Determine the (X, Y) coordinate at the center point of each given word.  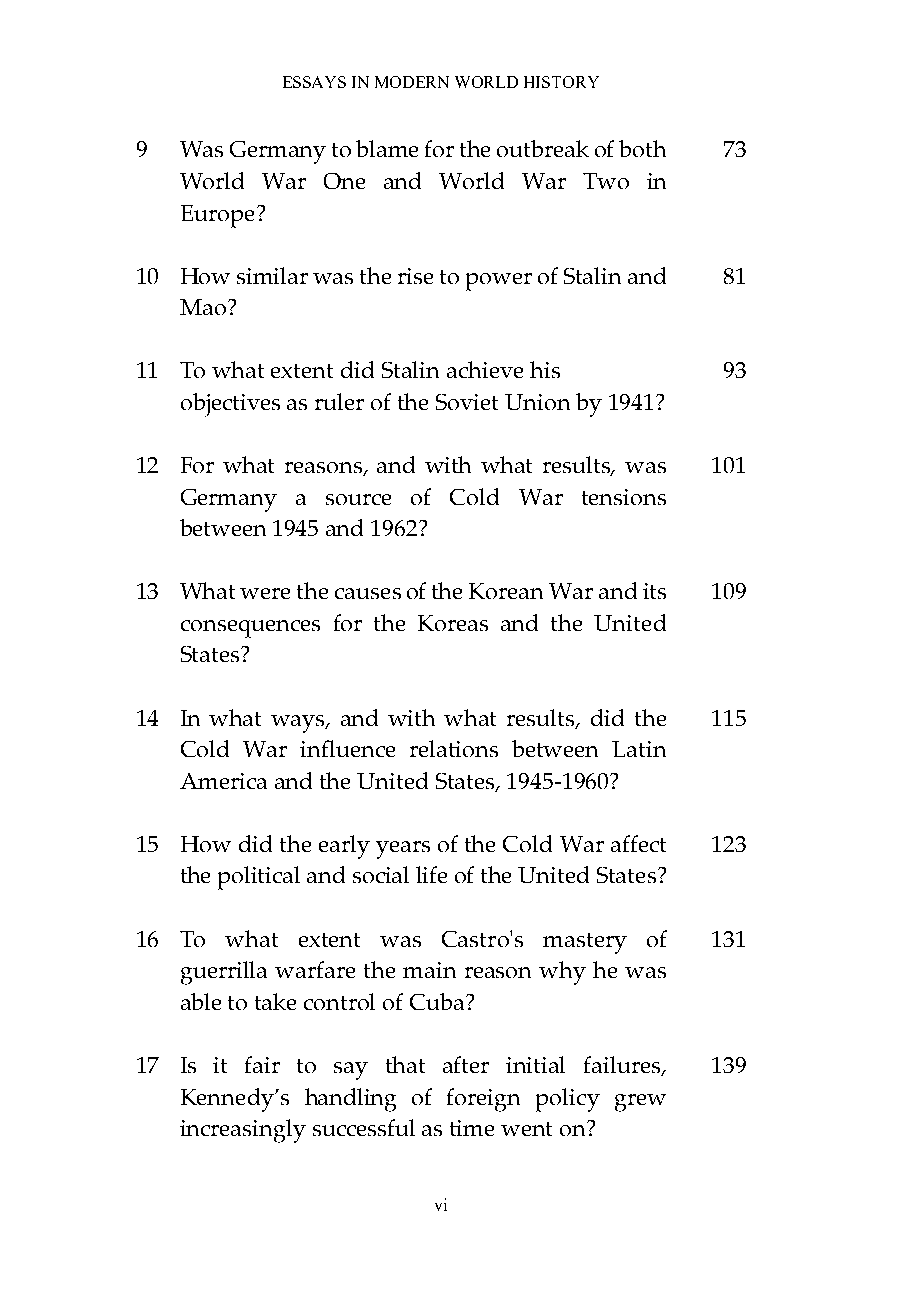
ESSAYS (314, 82)
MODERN (412, 82)
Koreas (453, 623)
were (265, 593)
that (405, 1064)
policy (568, 1100)
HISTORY (561, 82)
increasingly (243, 1131)
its (654, 591)
